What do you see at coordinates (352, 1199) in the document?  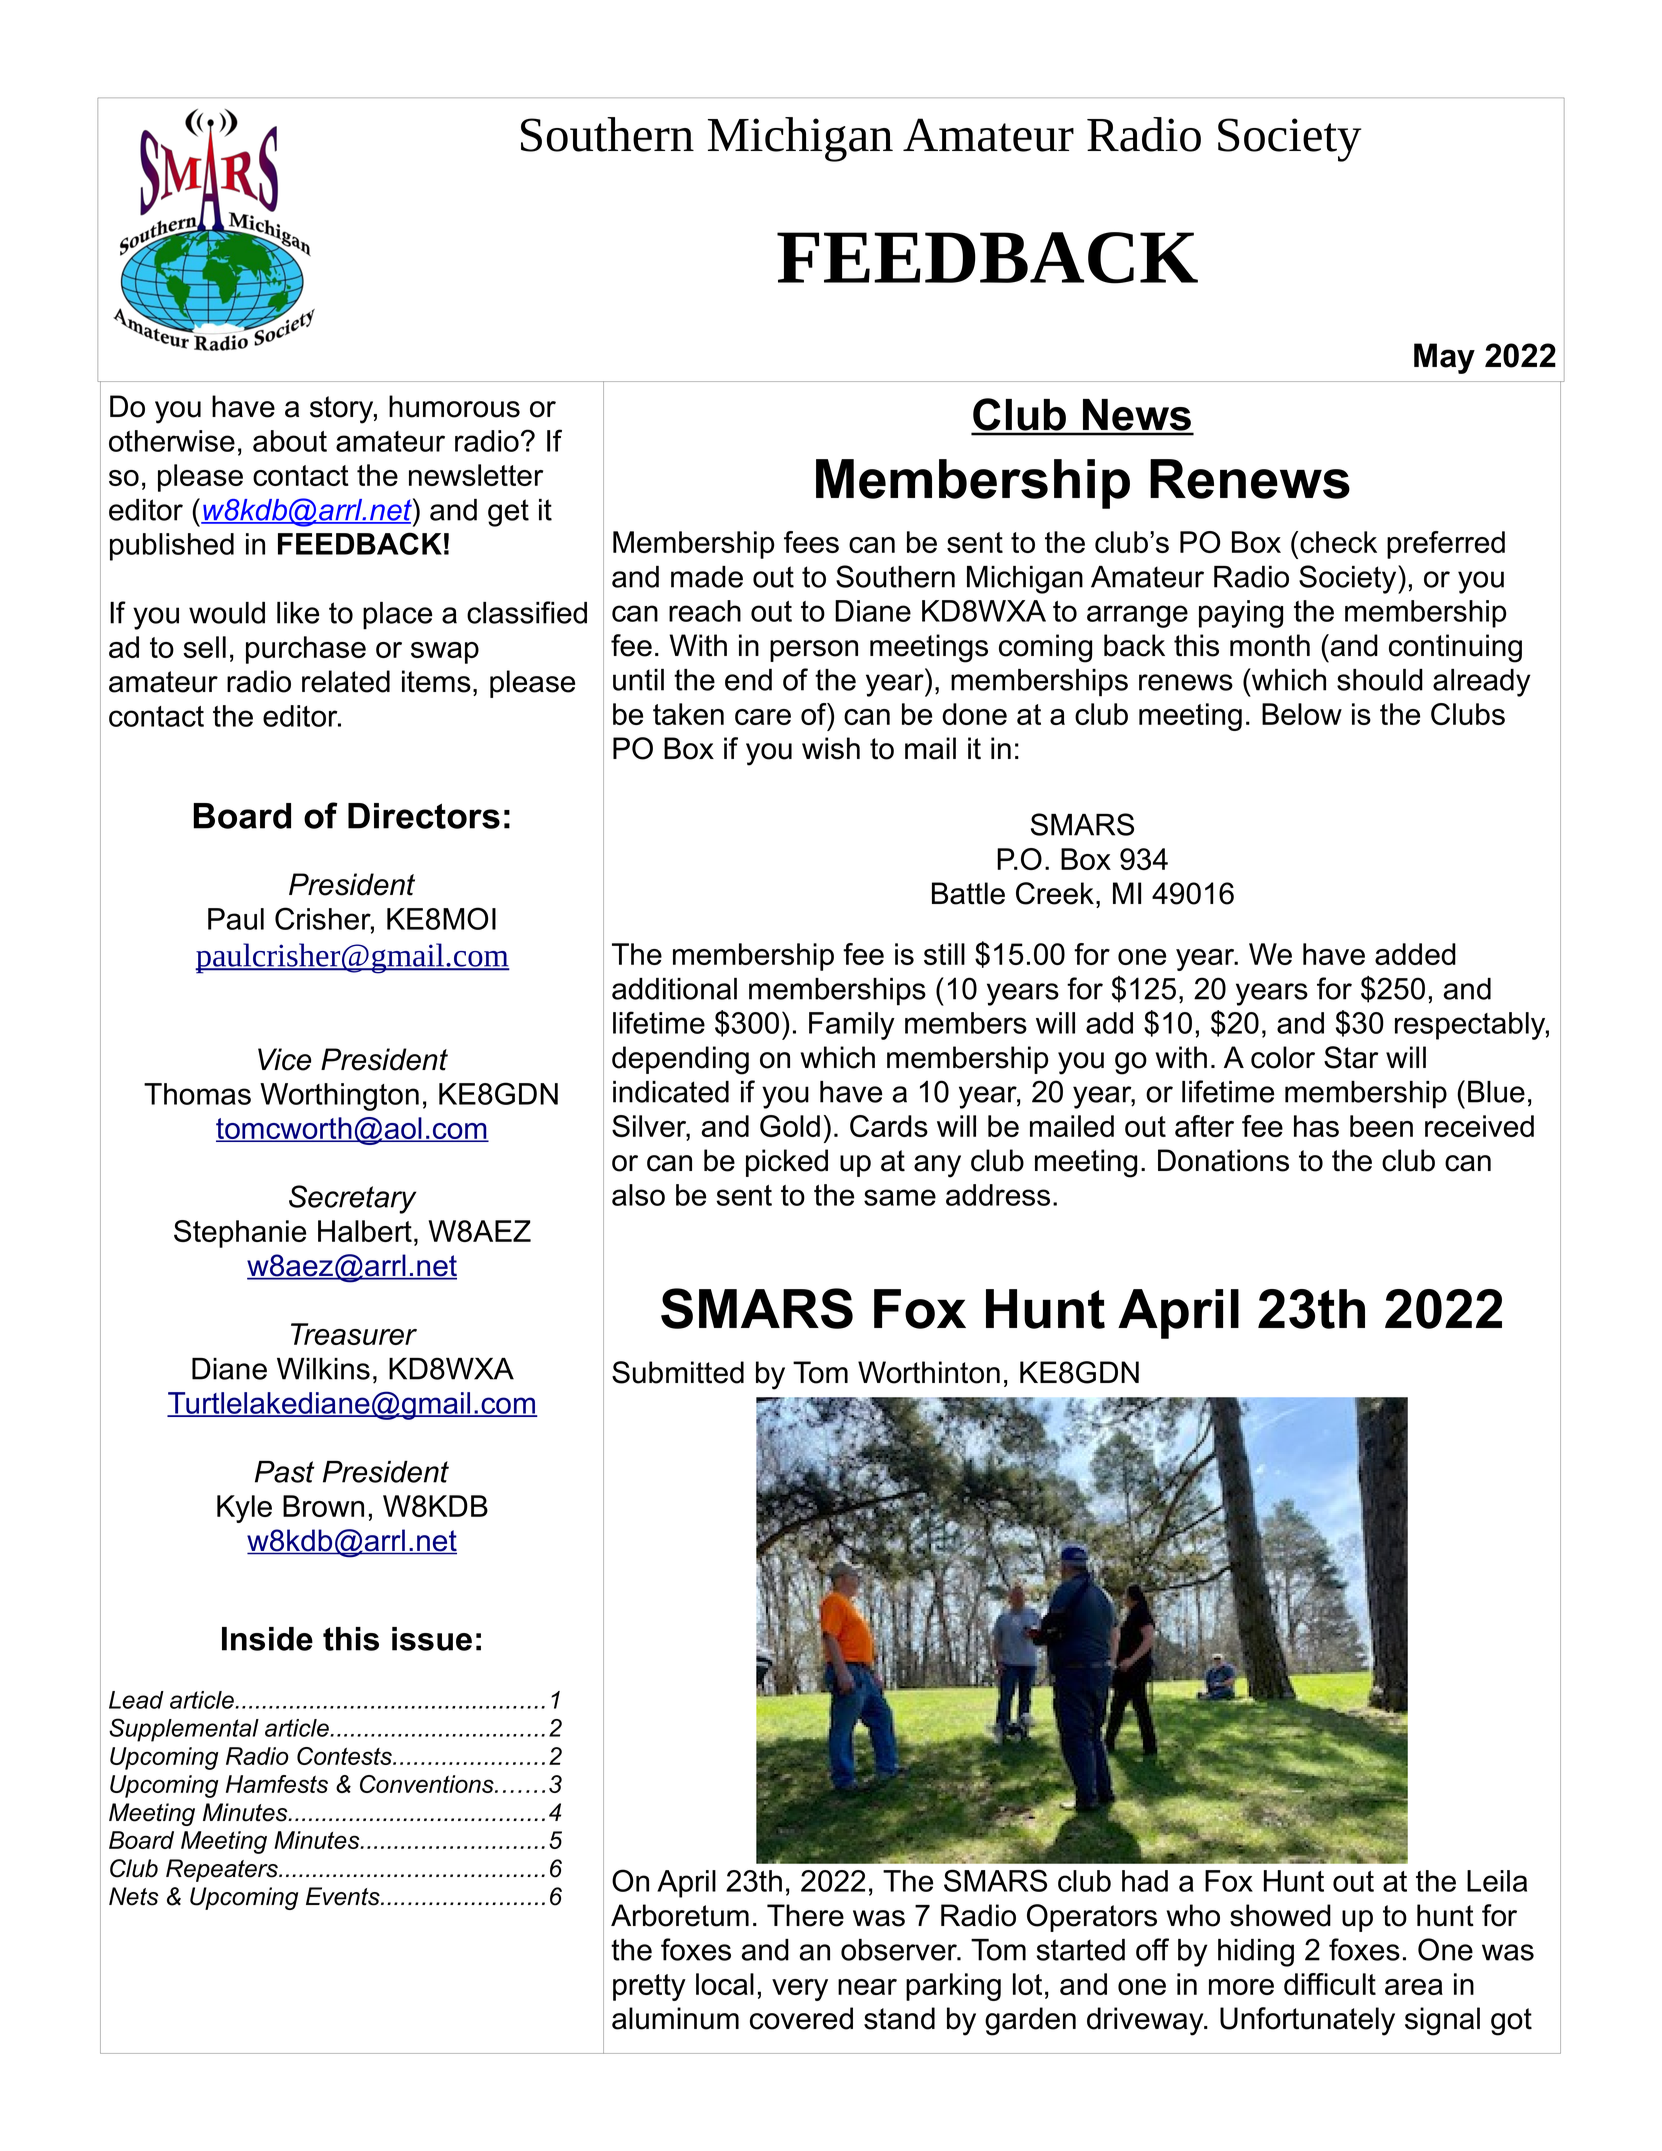 I see `Secretary` at bounding box center [352, 1199].
